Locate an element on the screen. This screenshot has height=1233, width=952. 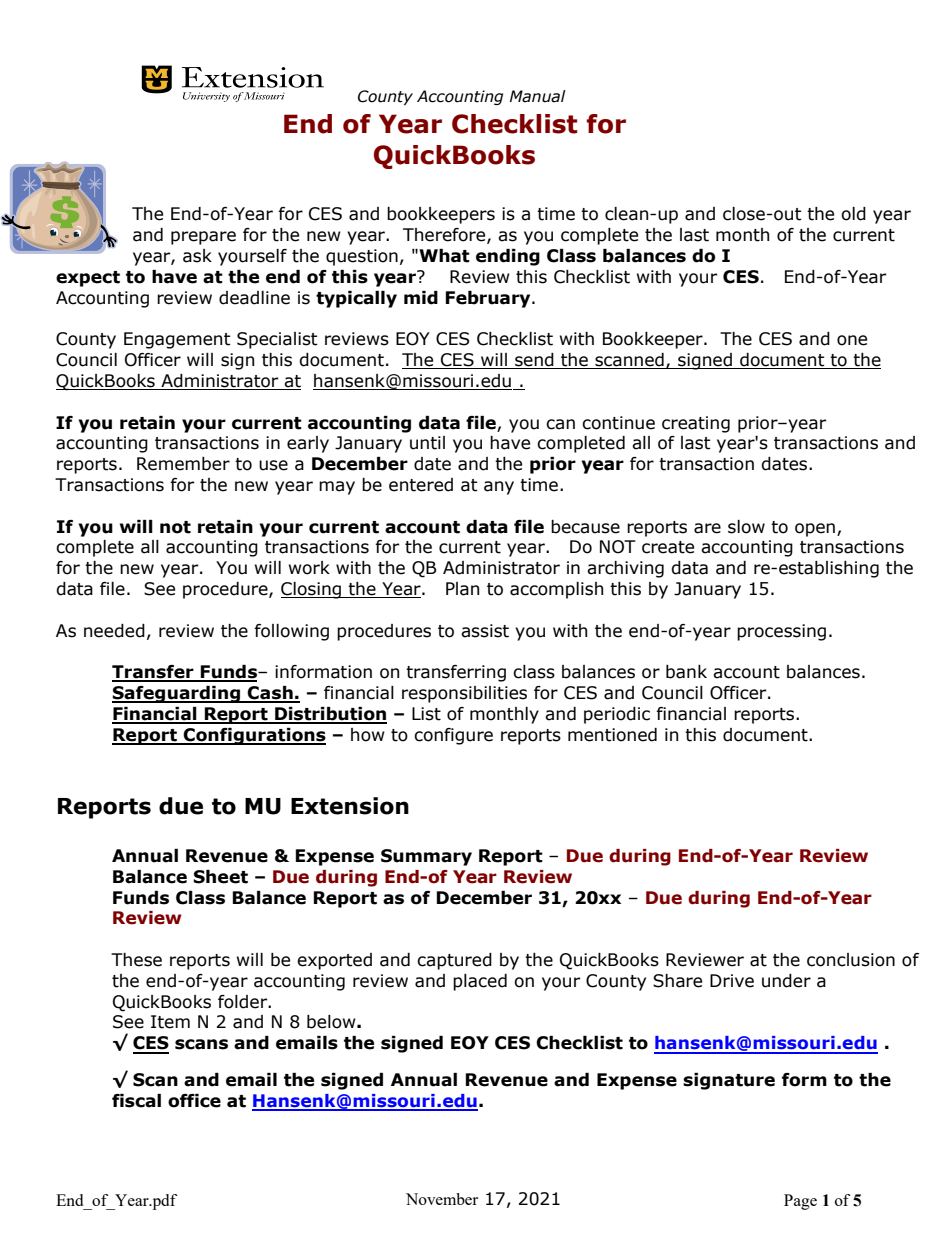
Safeguarding is located at coordinates (177, 694).
